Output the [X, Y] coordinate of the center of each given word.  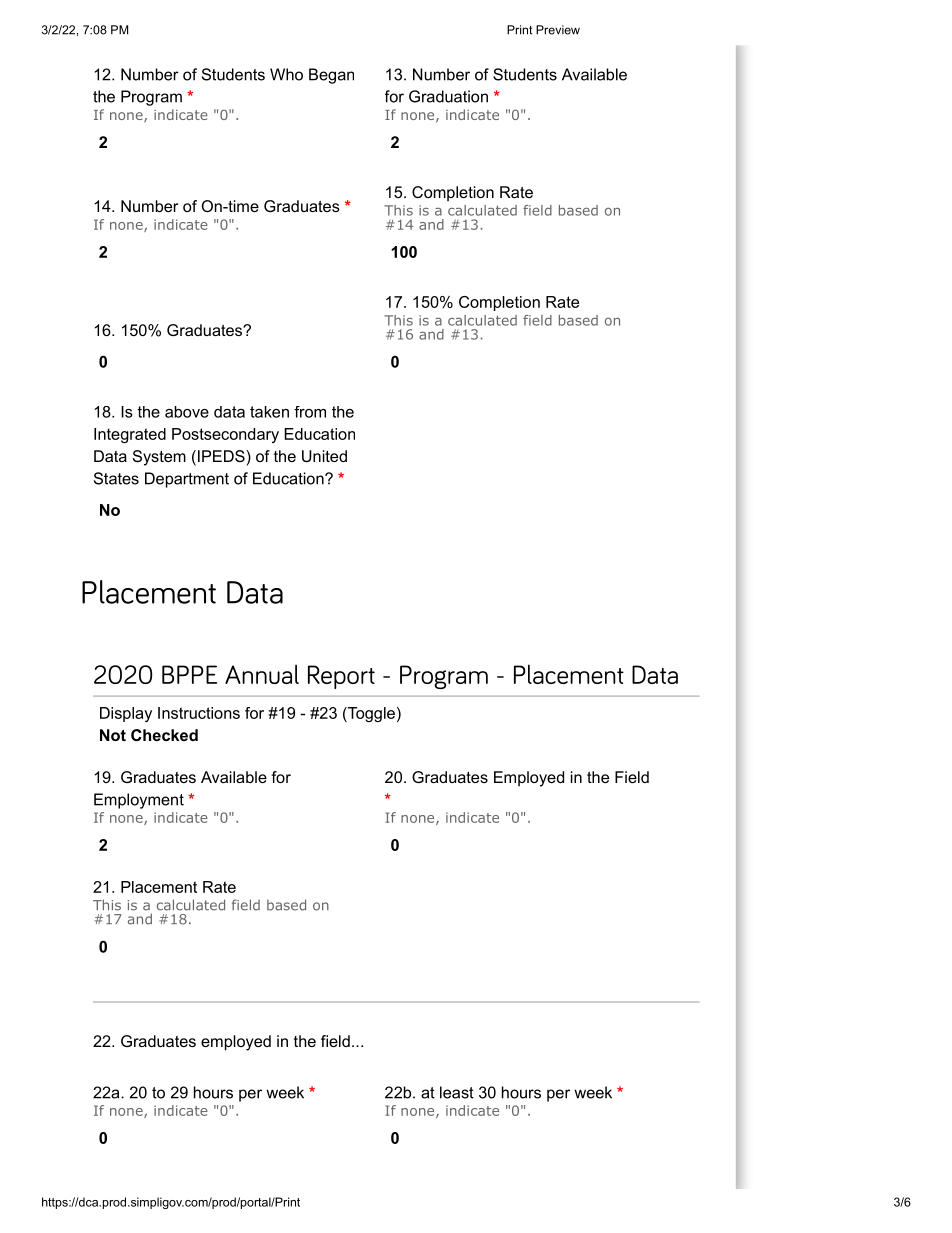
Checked [164, 735]
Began [331, 76]
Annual [262, 674]
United [324, 456]
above [187, 412]
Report [341, 677]
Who [286, 74]
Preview [558, 30]
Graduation [448, 96]
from [310, 412]
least [457, 1092]
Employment [139, 801]
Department [187, 480]
